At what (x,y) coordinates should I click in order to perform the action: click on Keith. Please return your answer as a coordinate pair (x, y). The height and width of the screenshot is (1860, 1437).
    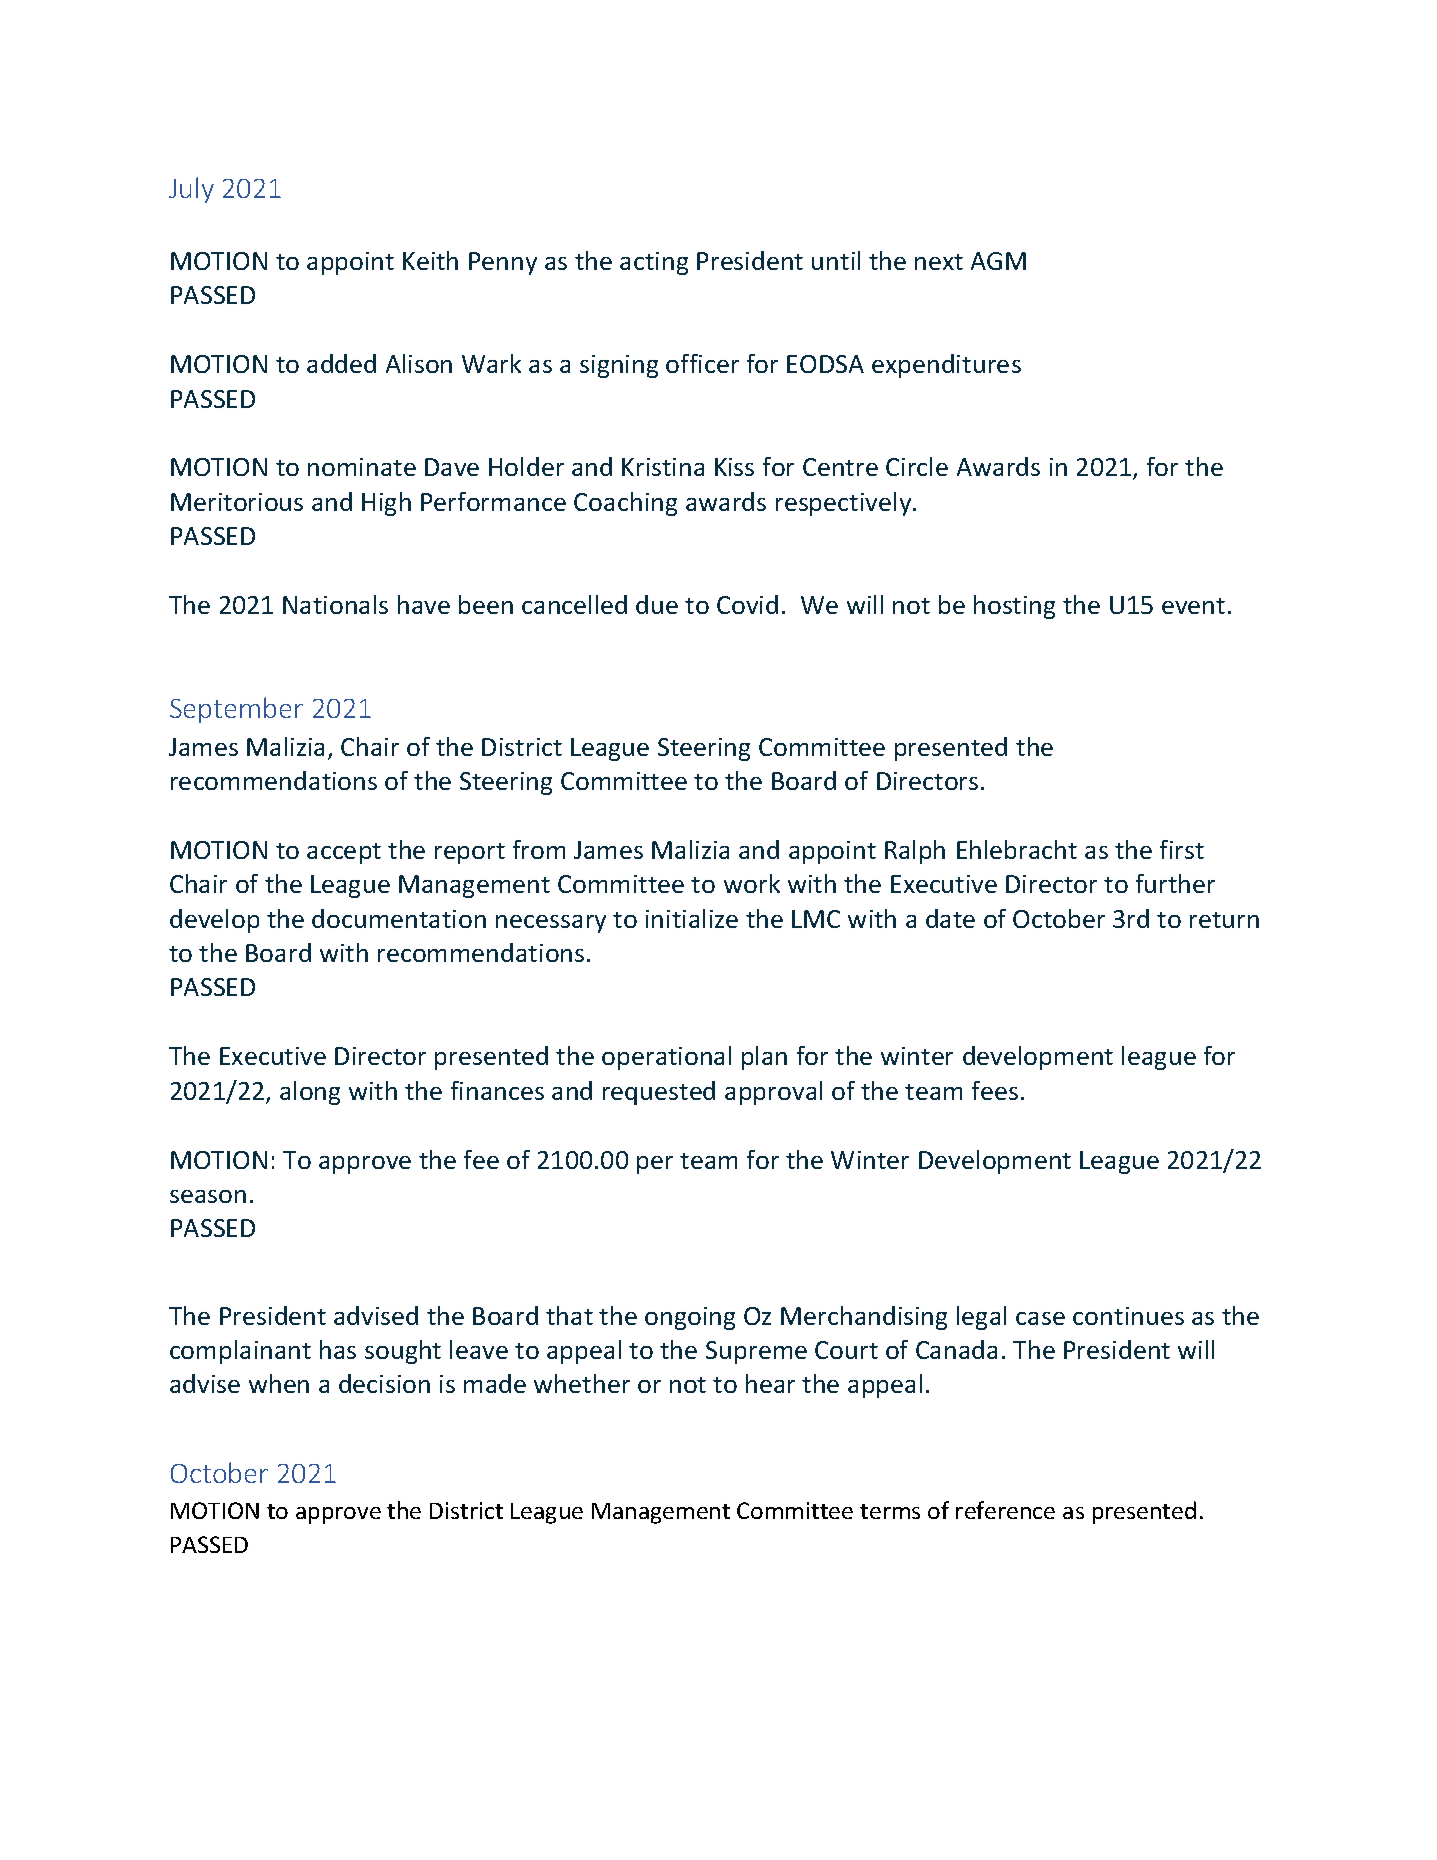
    Looking at the image, I should click on (430, 260).
